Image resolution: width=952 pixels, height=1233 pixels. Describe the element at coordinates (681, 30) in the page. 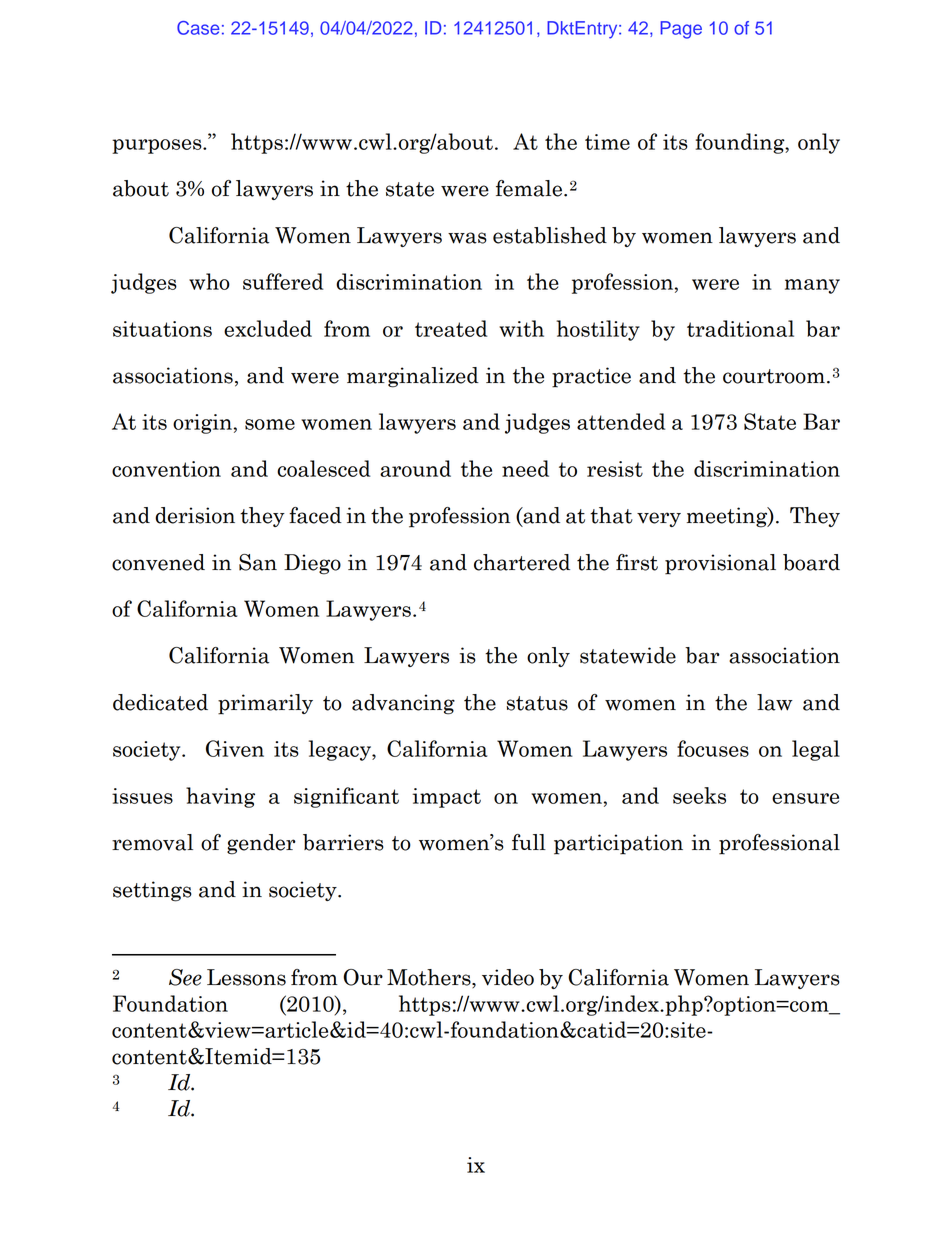

I see `Page` at that location.
